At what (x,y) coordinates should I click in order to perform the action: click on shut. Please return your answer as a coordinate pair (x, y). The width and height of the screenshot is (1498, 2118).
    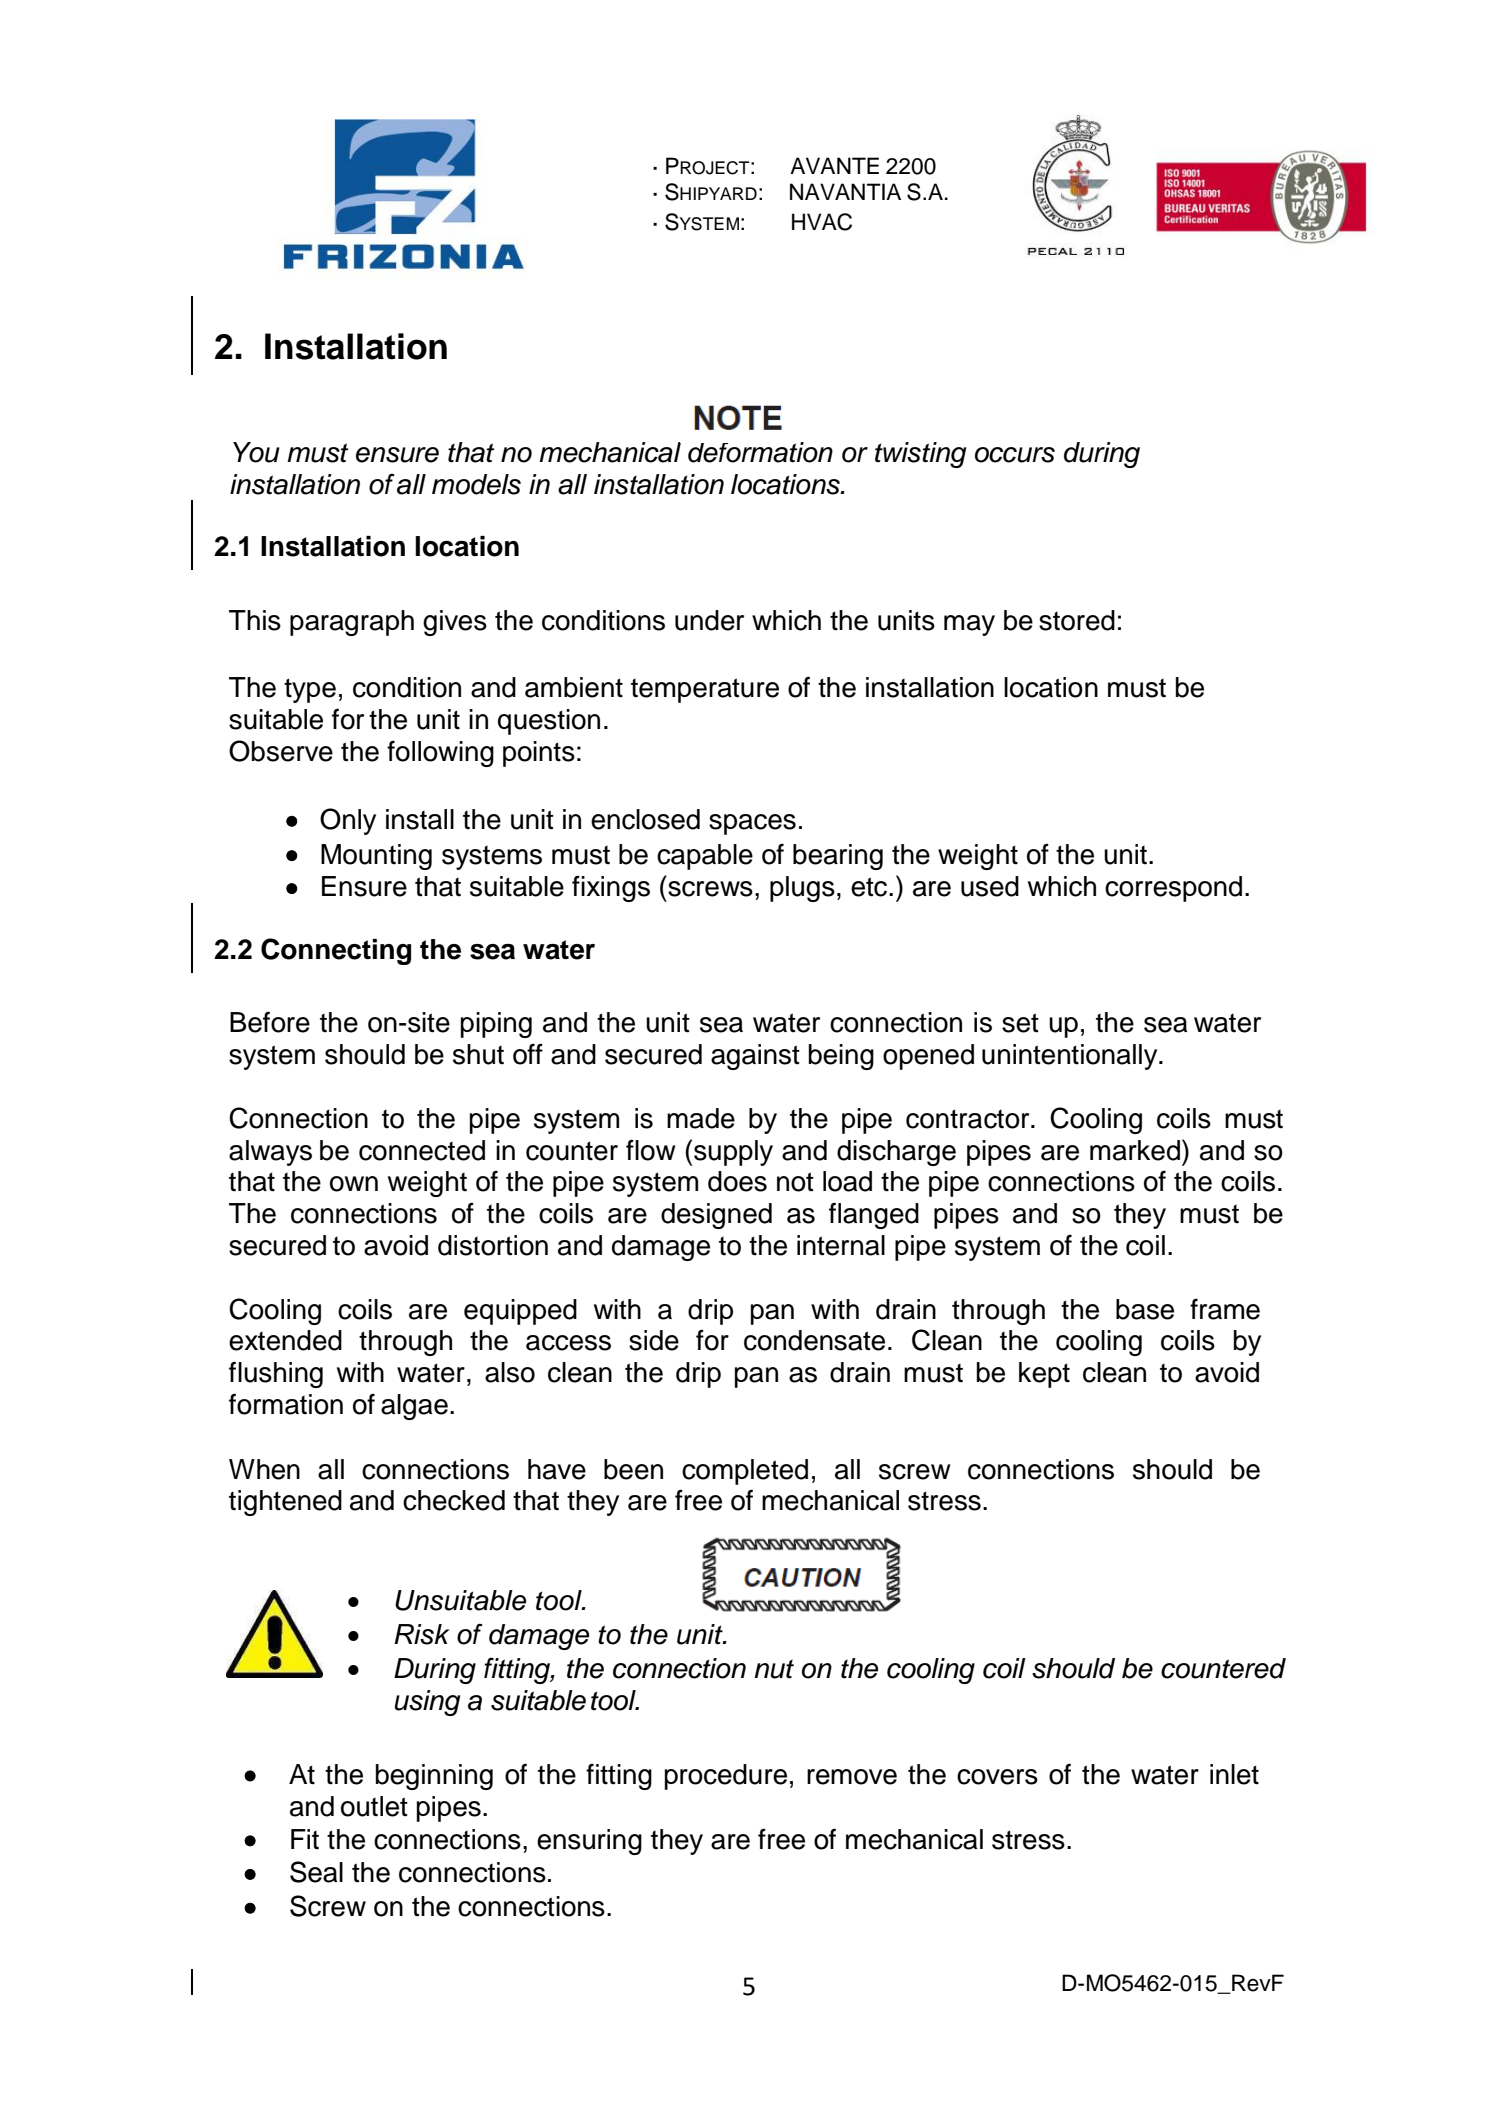
    Looking at the image, I should click on (478, 1054).
